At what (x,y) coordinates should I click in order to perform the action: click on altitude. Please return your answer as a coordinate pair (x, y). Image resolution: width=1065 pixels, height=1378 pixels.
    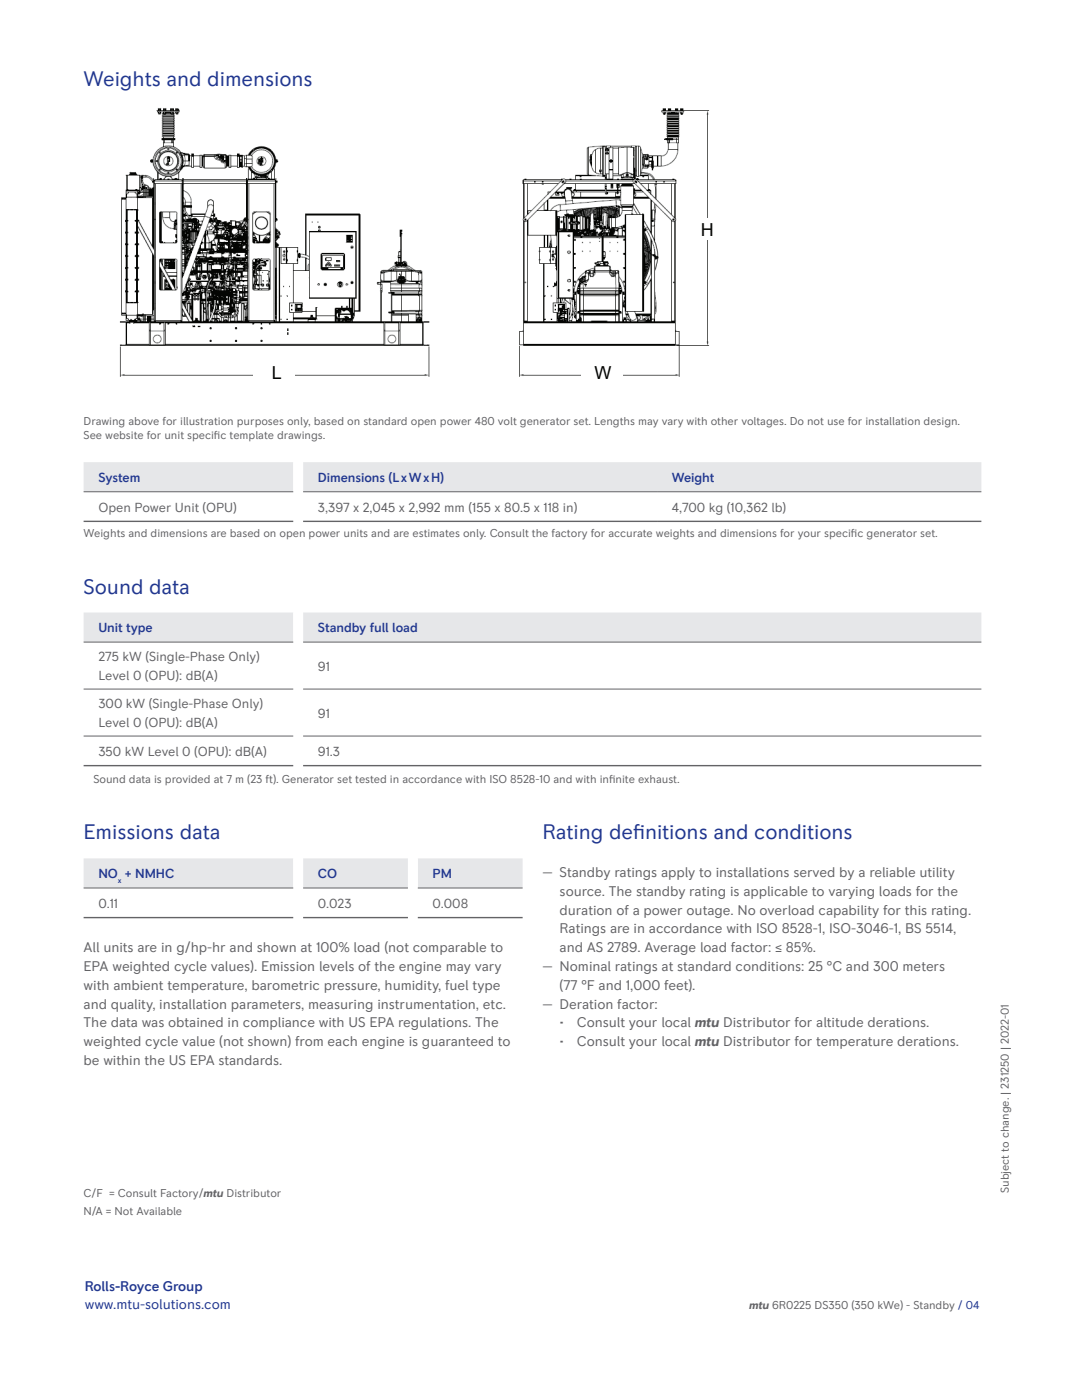
    Looking at the image, I should click on (839, 1022).
